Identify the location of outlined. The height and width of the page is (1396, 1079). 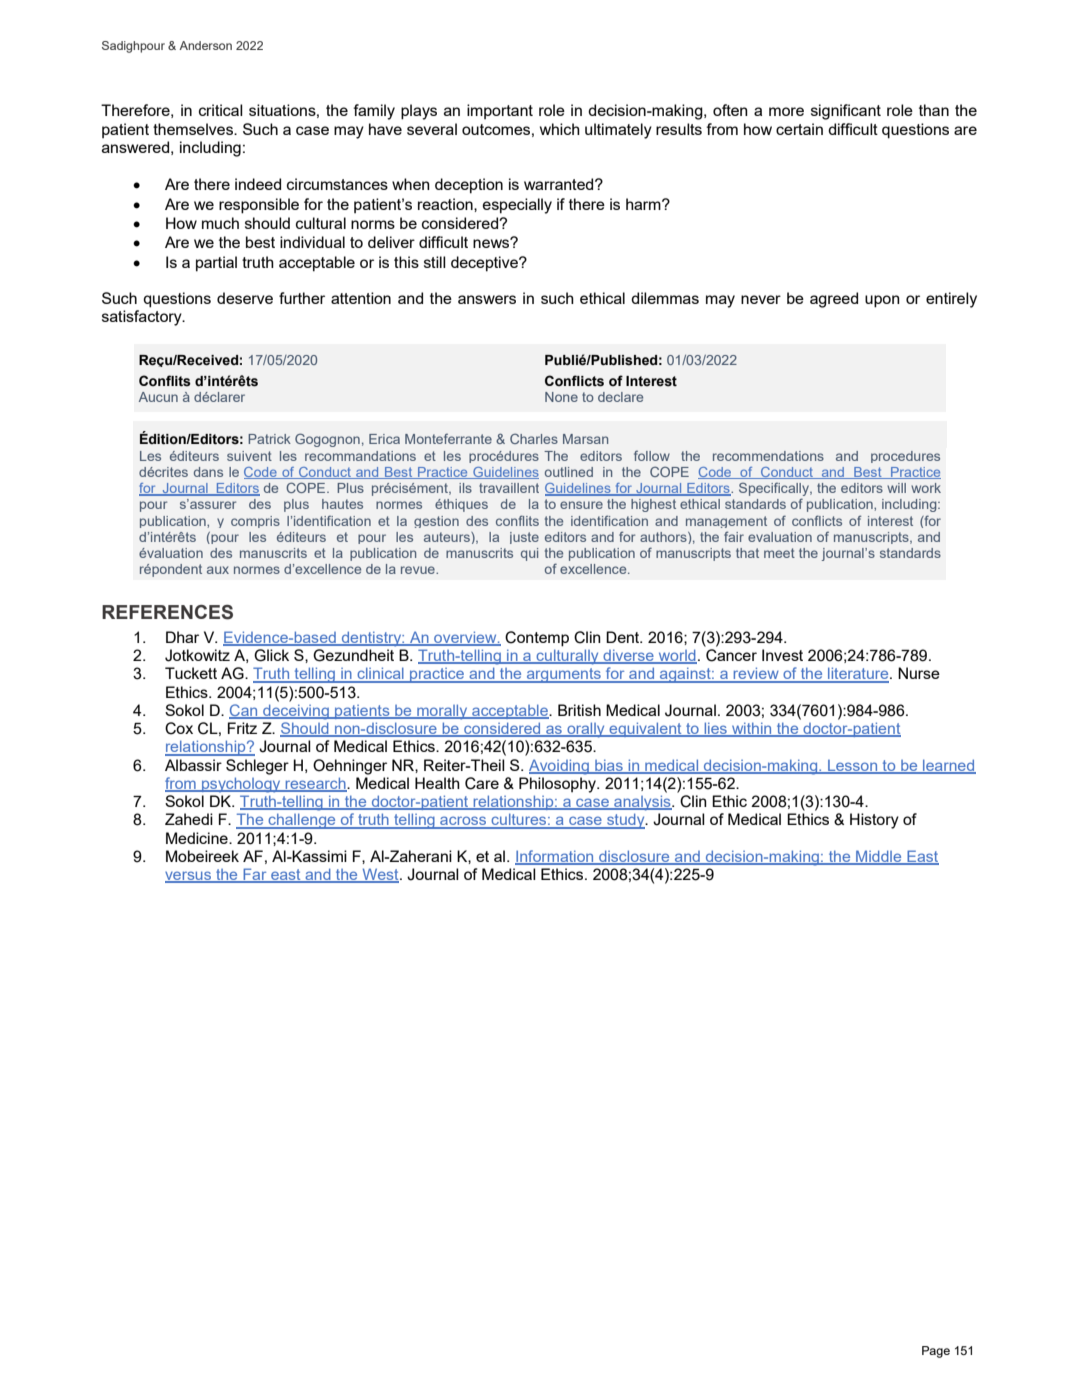
(569, 472).
